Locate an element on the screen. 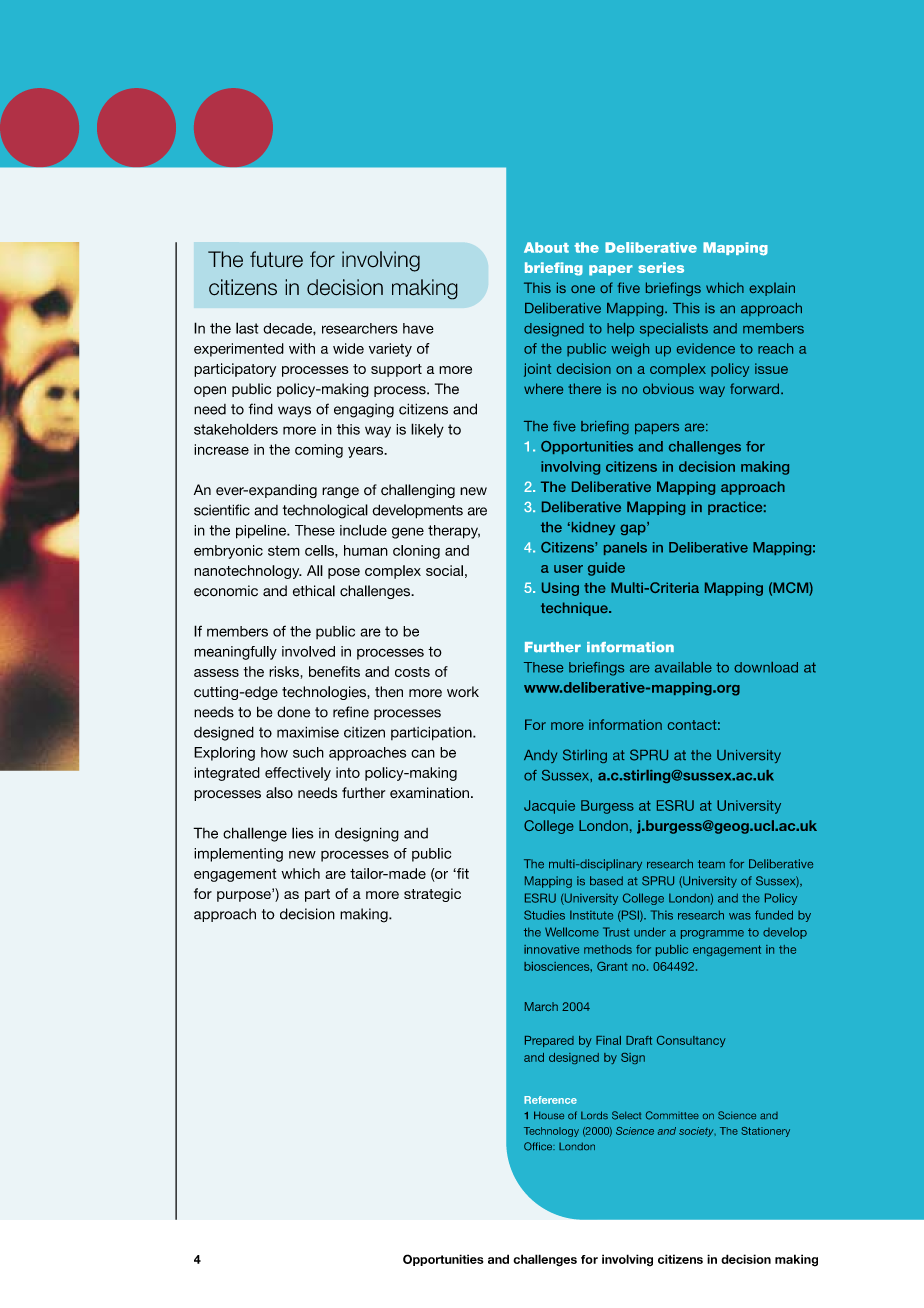 The image size is (924, 1308). society is located at coordinates (697, 1132).
